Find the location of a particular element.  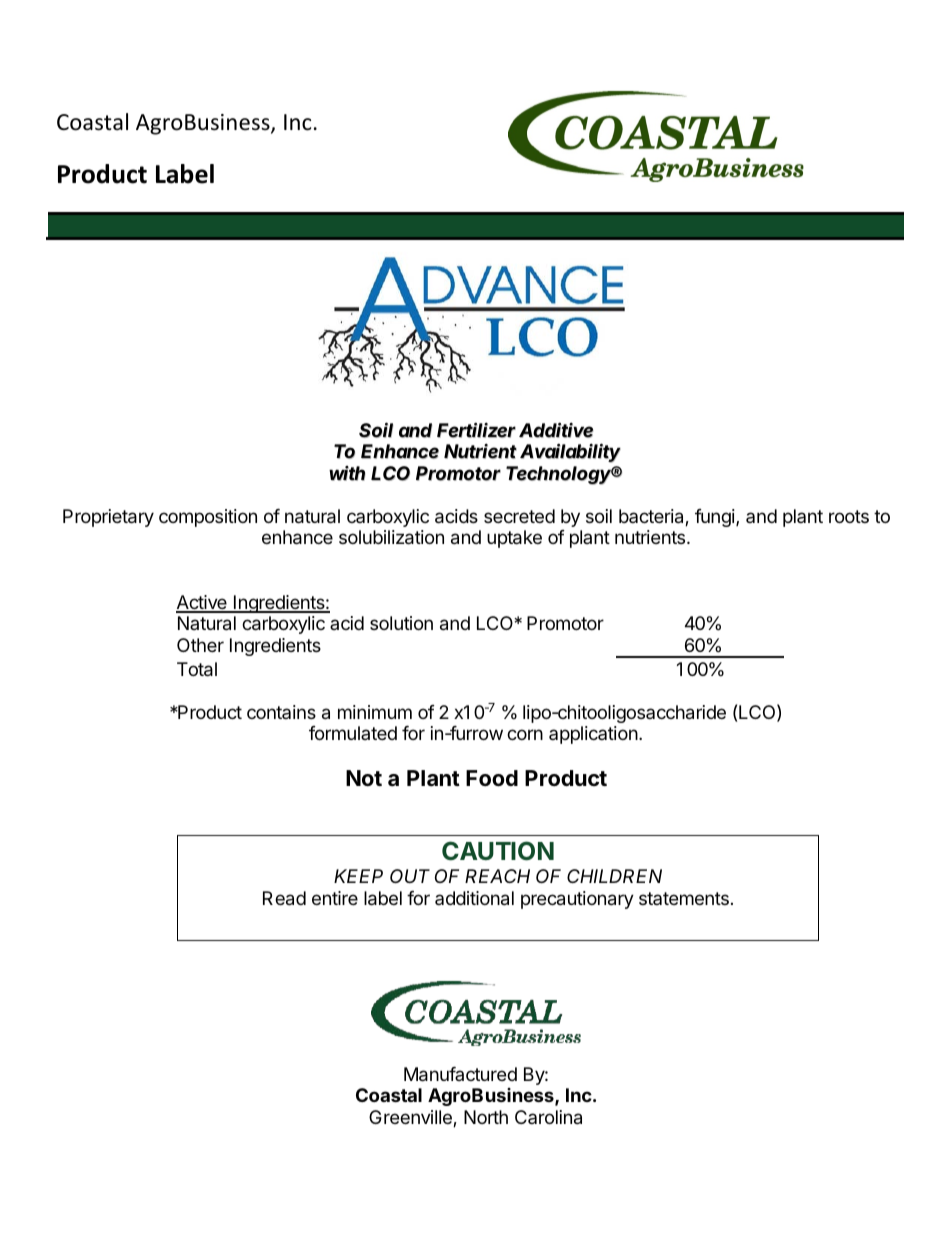

statements is located at coordinates (684, 898).
